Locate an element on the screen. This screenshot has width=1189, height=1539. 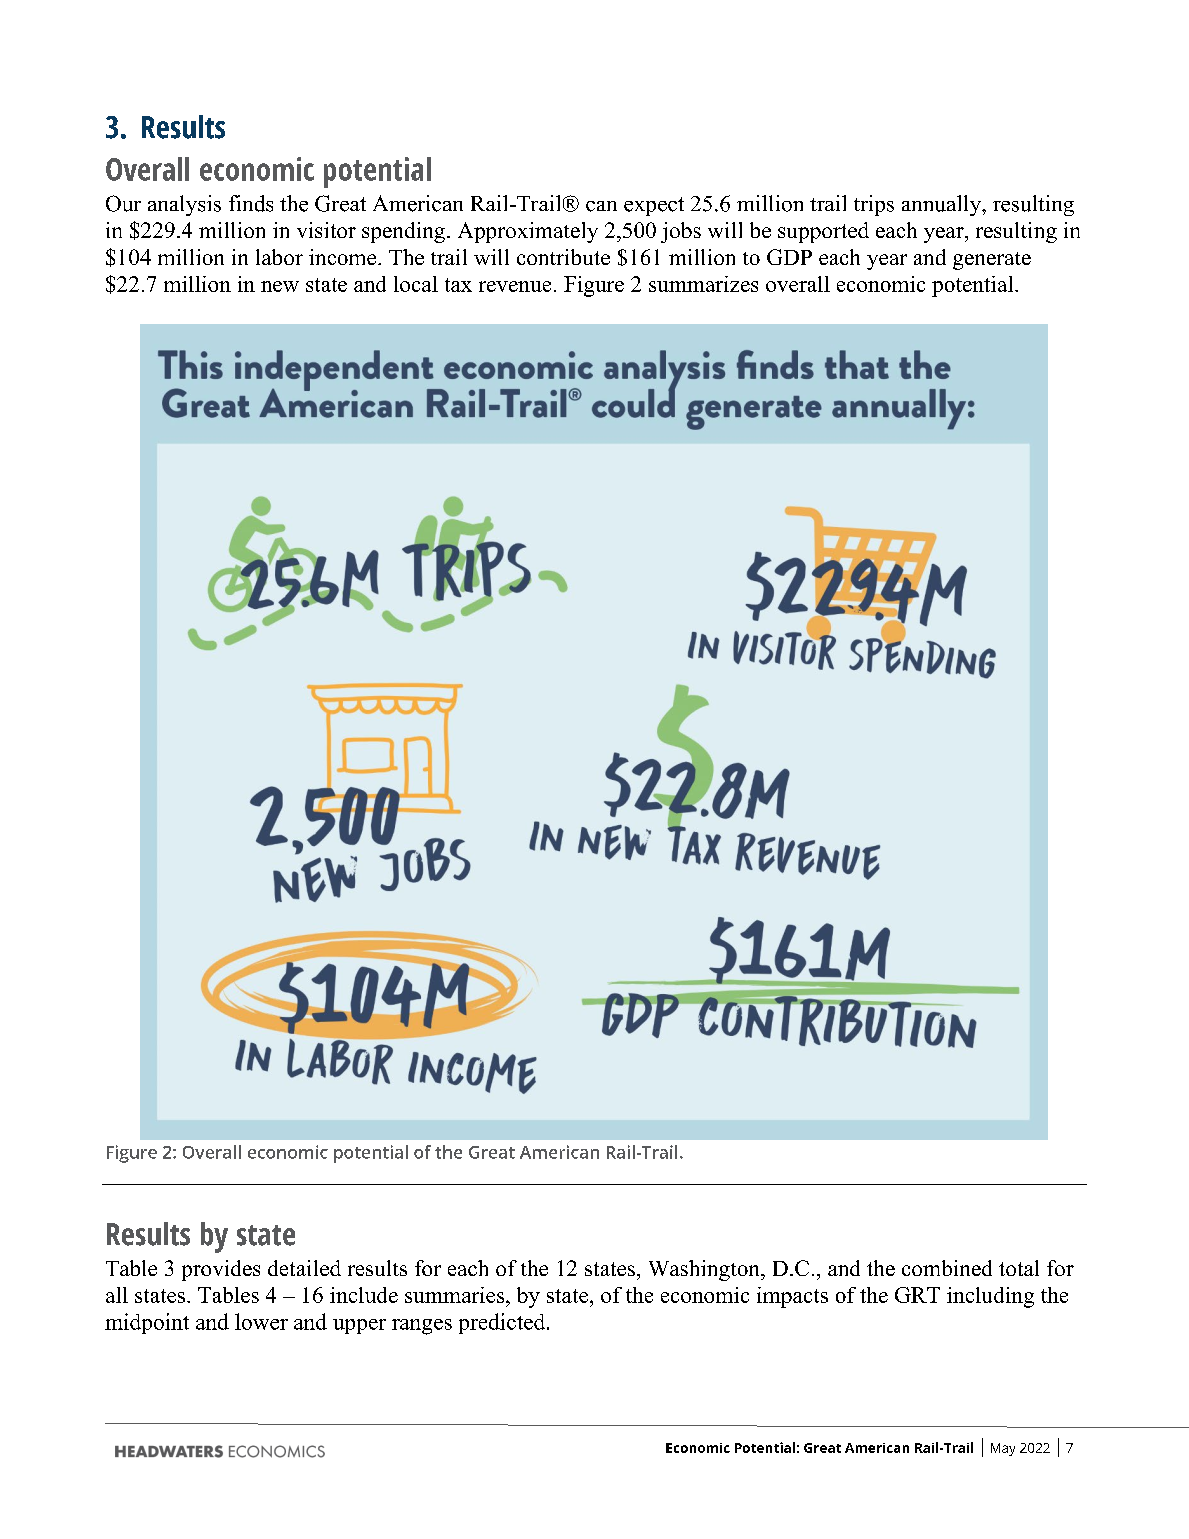
contribute is located at coordinates (563, 257).
